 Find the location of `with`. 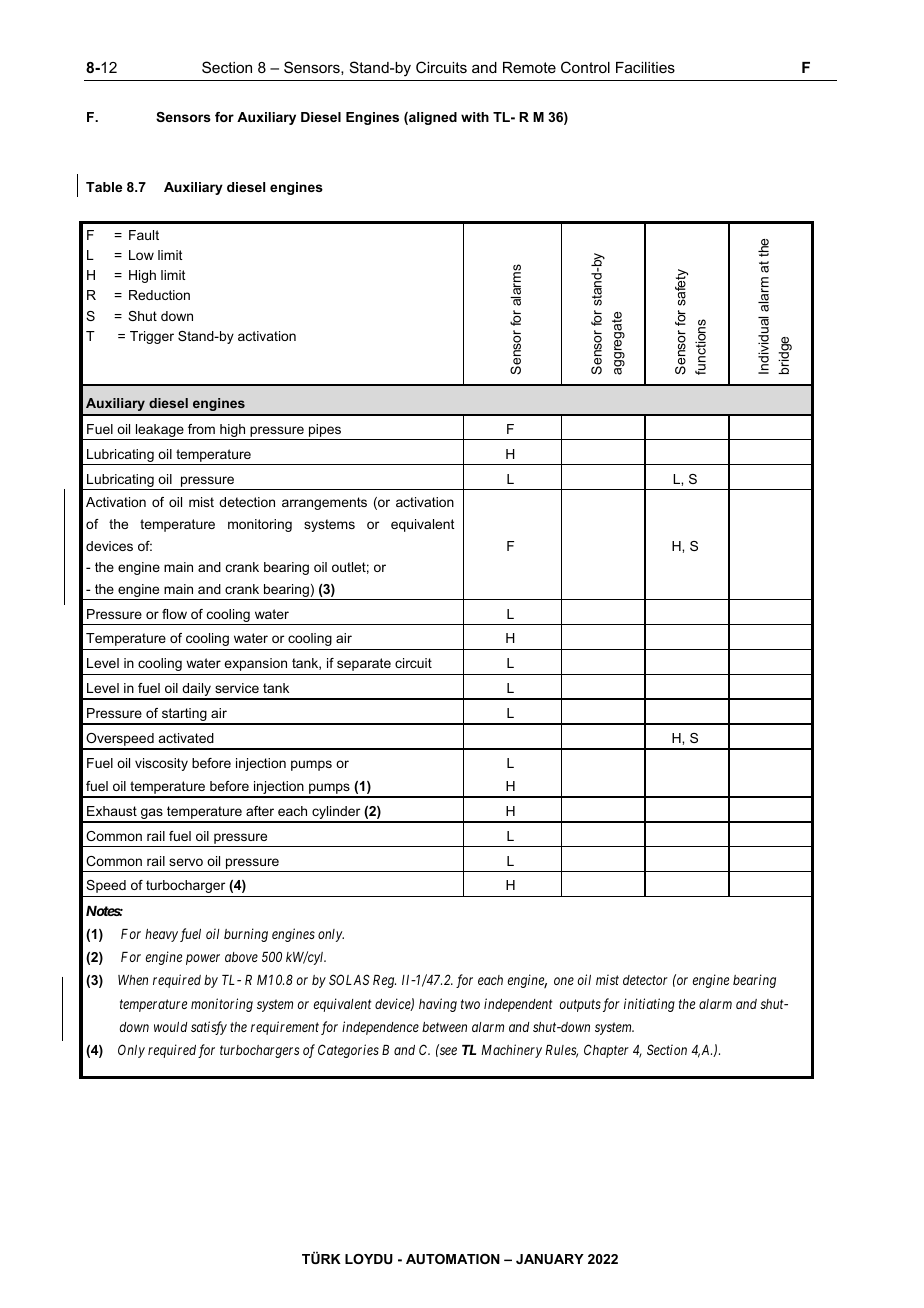

with is located at coordinates (475, 117).
